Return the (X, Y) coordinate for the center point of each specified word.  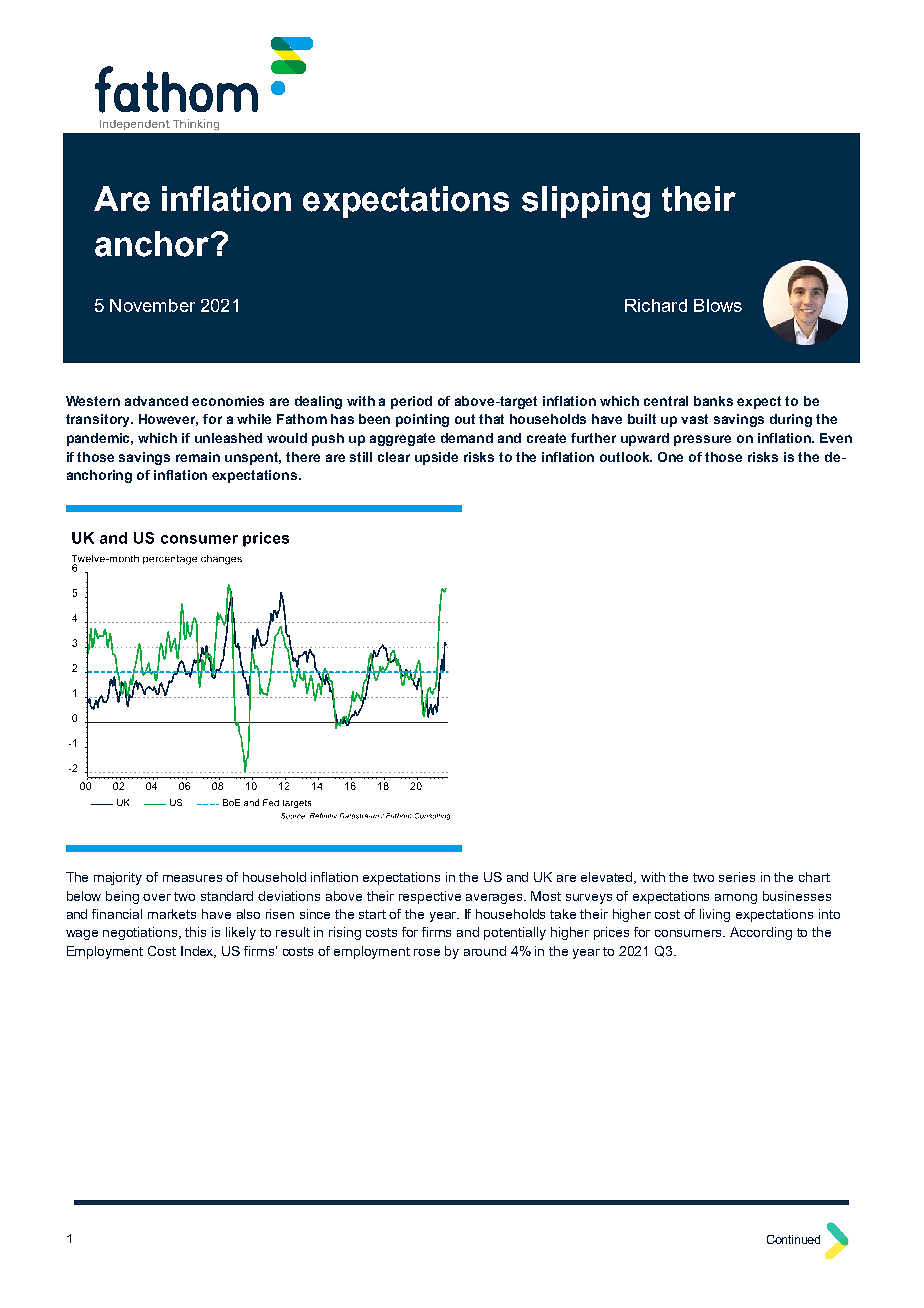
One (670, 457)
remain (198, 457)
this (195, 932)
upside (436, 458)
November (152, 305)
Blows (718, 305)
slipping (586, 202)
